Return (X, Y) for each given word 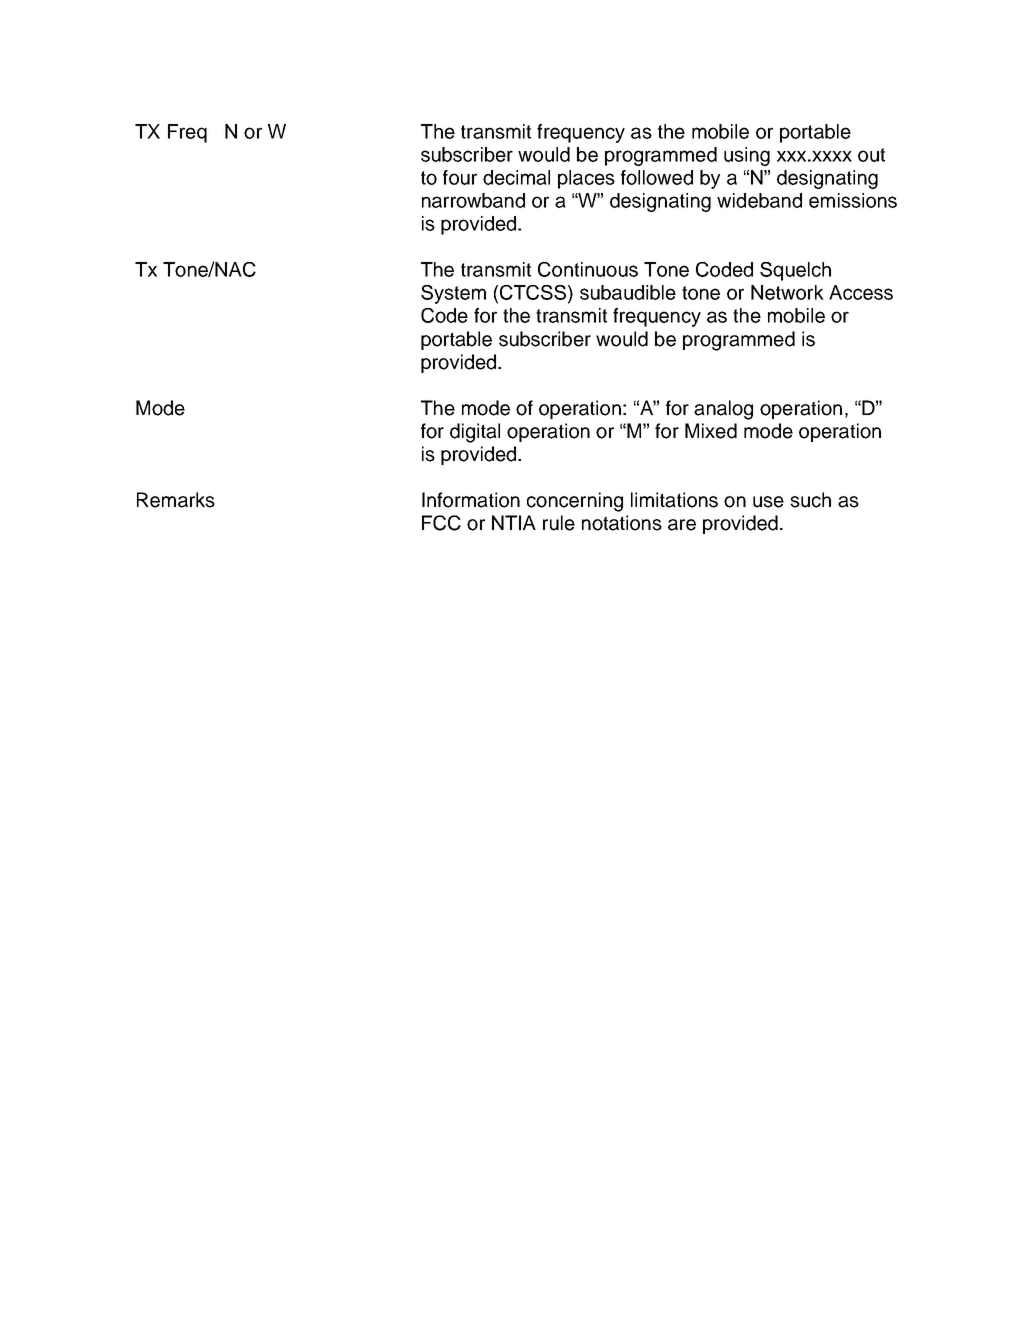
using (747, 156)
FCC (441, 523)
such (810, 500)
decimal (516, 177)
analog (723, 410)
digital (475, 433)
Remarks (176, 500)
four (460, 177)
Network (787, 292)
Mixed (711, 431)
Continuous (588, 269)
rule (559, 523)
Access (861, 292)
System (453, 294)
